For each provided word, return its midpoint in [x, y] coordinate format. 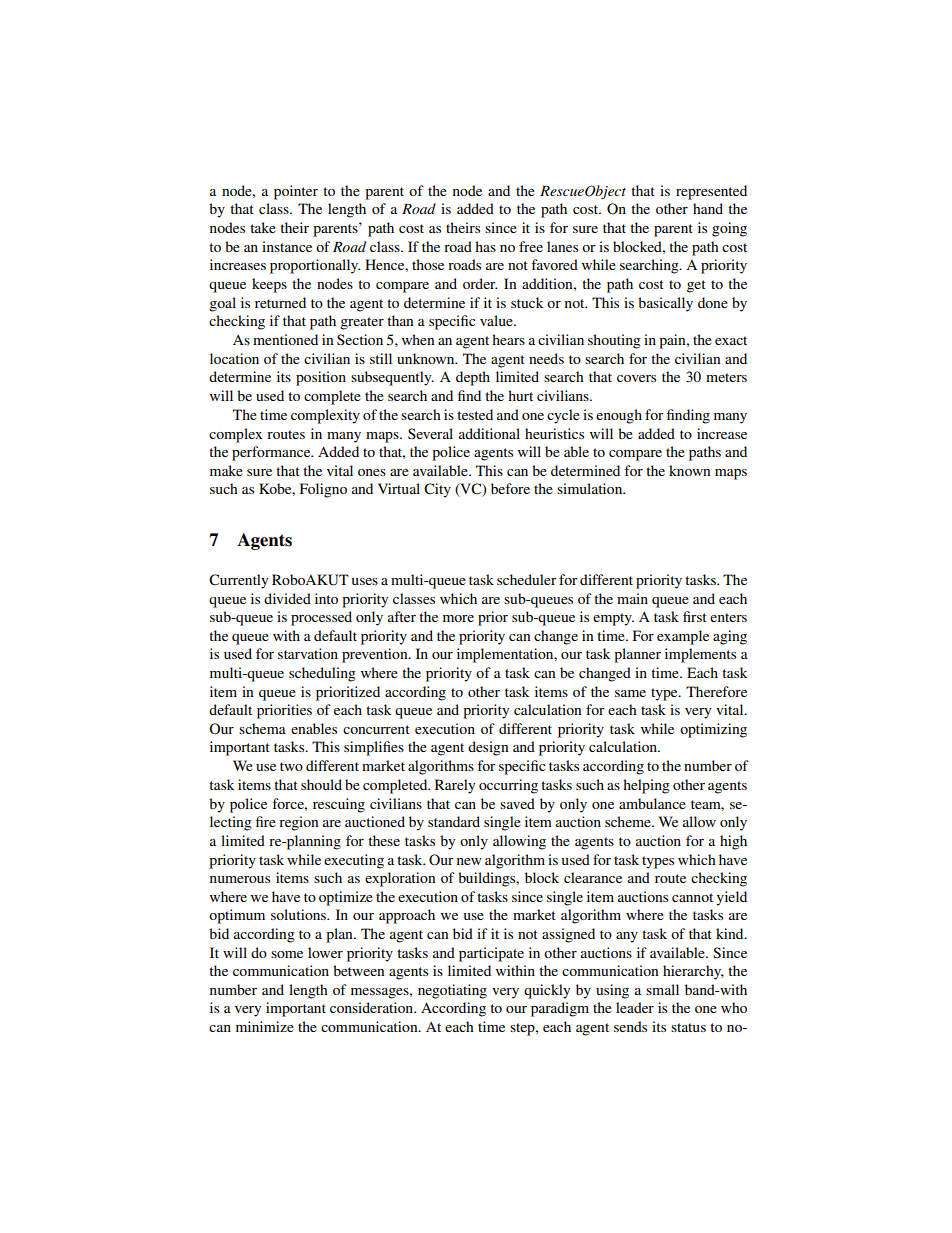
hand [708, 208]
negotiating [452, 991]
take [263, 227]
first [695, 616]
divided [287, 598]
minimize [265, 1026]
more [458, 618]
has [485, 246]
